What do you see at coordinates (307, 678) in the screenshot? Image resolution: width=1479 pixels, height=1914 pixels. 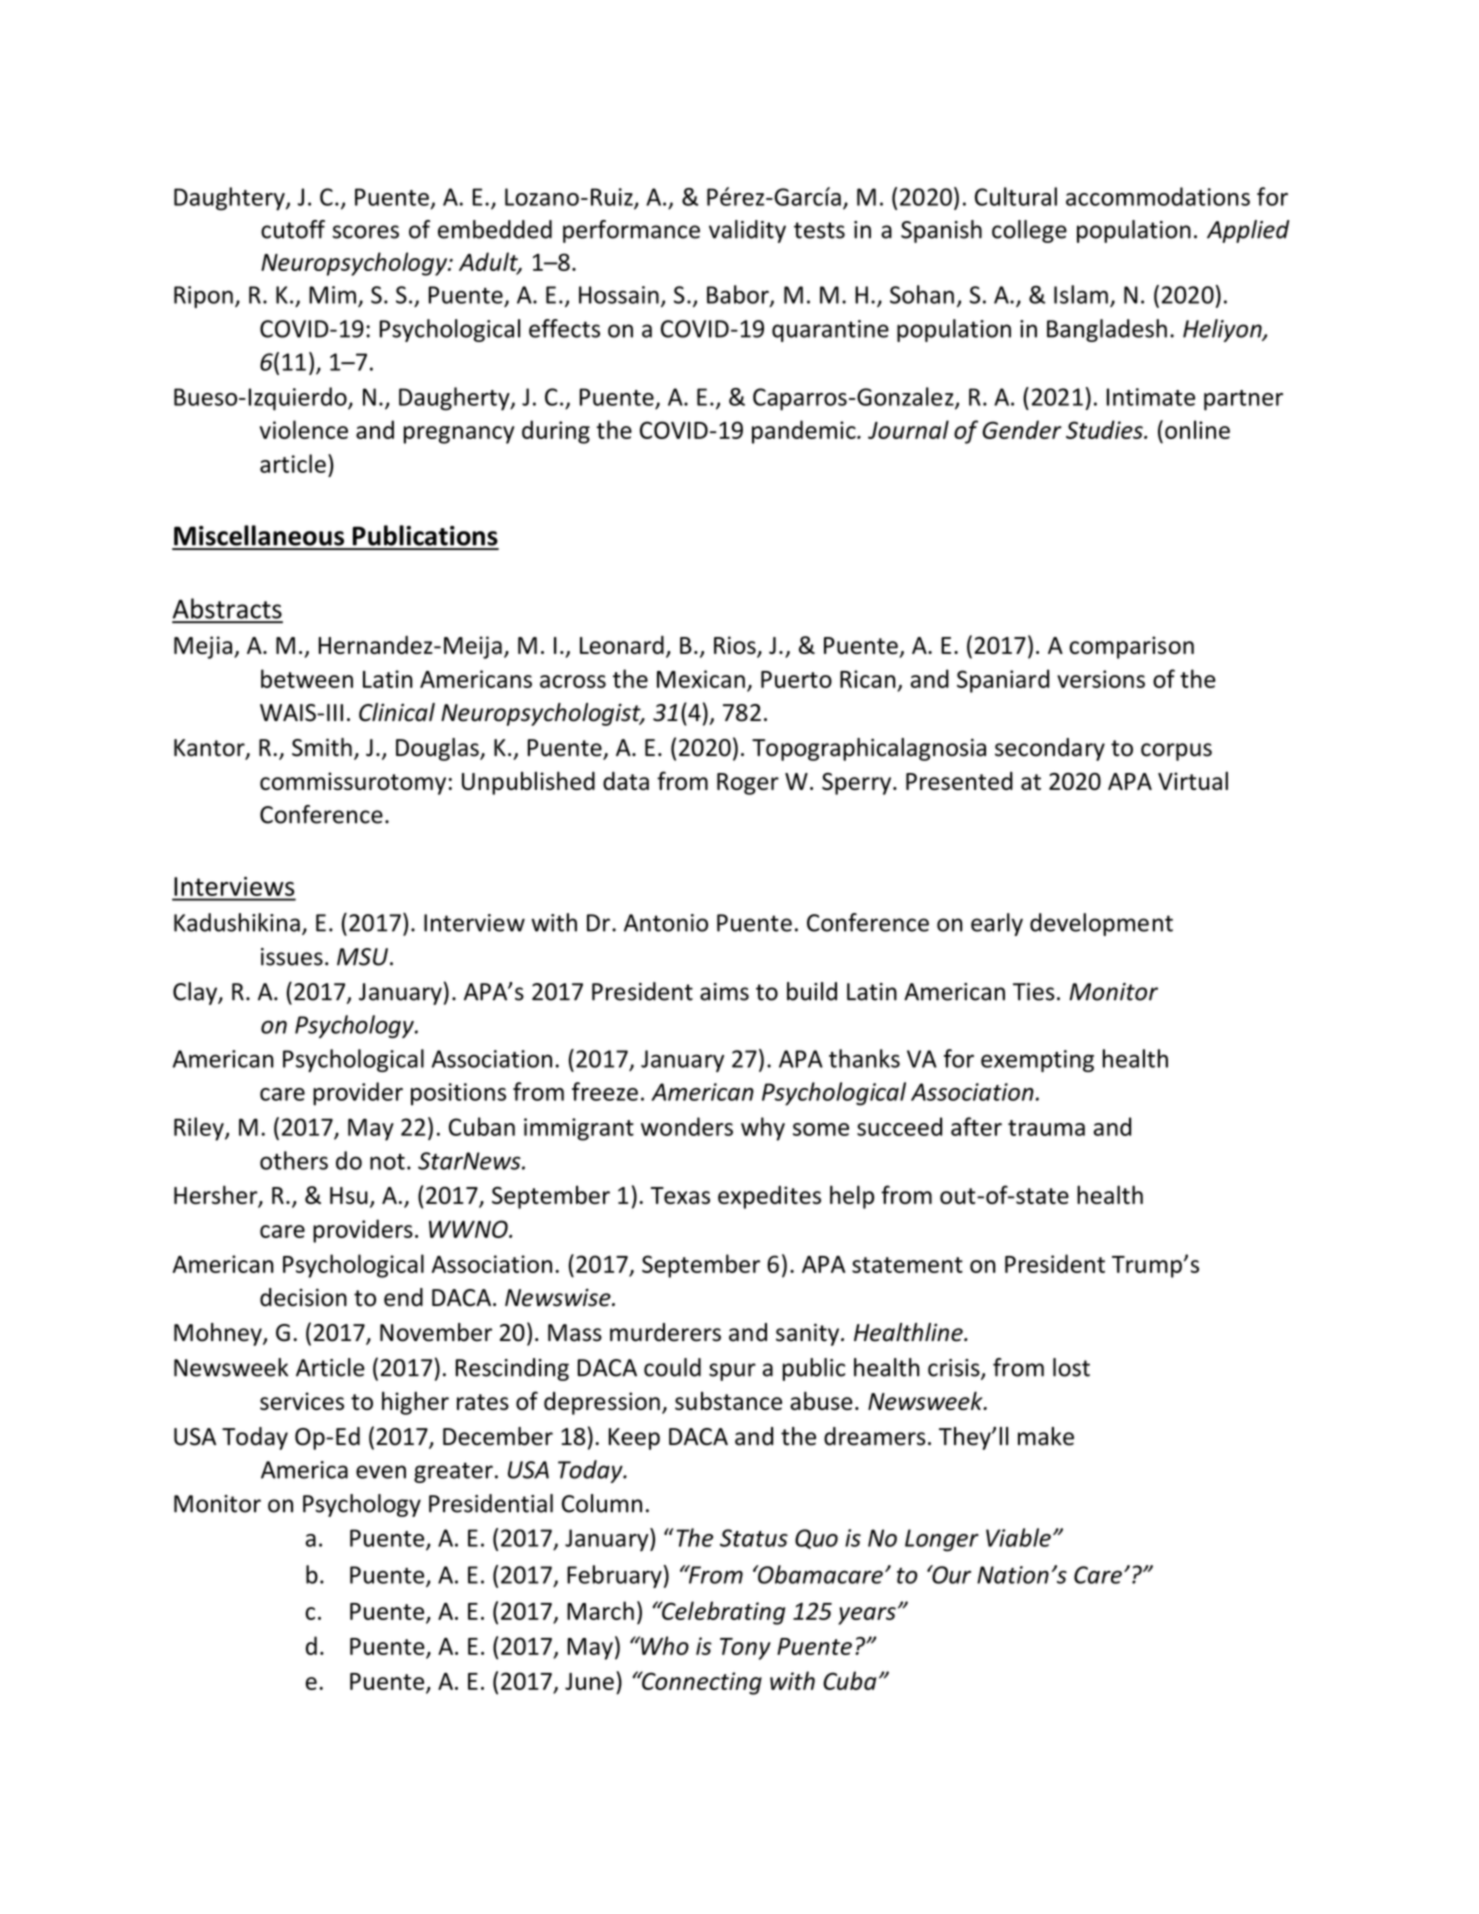 I see `between` at bounding box center [307, 678].
